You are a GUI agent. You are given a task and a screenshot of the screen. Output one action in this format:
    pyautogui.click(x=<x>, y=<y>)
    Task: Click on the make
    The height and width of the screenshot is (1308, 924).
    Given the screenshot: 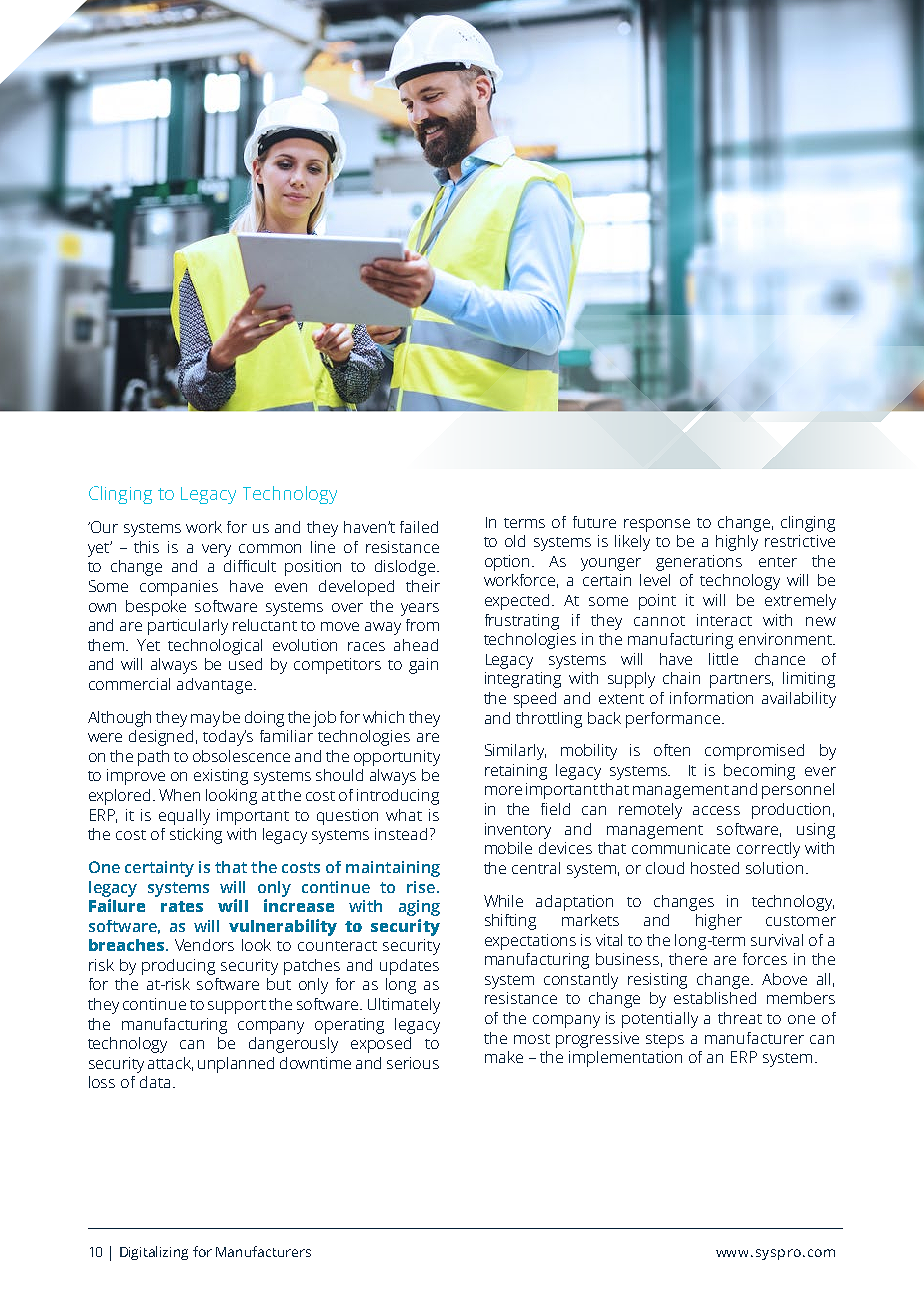 What is the action you would take?
    pyautogui.click(x=504, y=1057)
